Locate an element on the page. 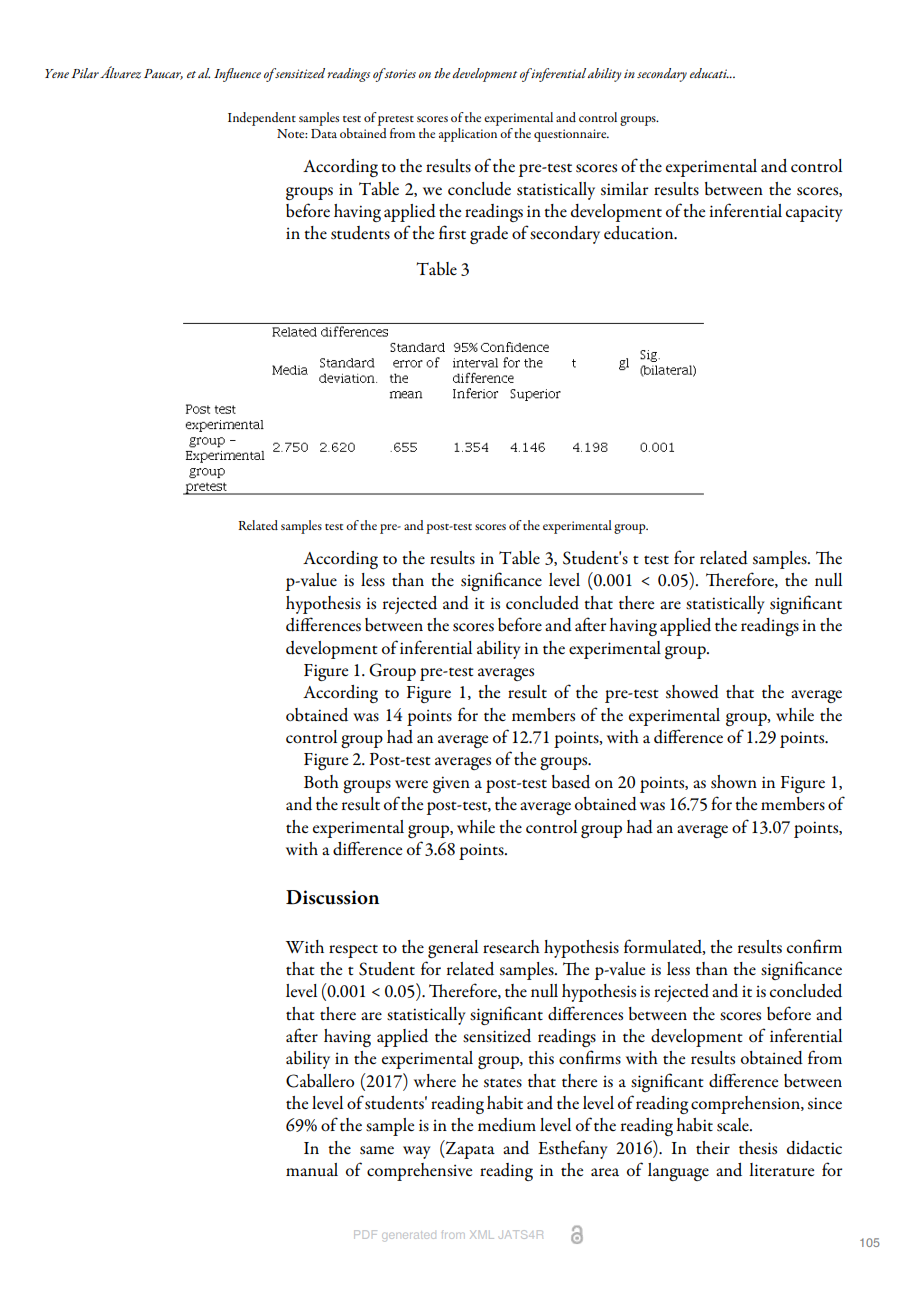 This image has height=1308, width=924. shown is located at coordinates (734, 782).
